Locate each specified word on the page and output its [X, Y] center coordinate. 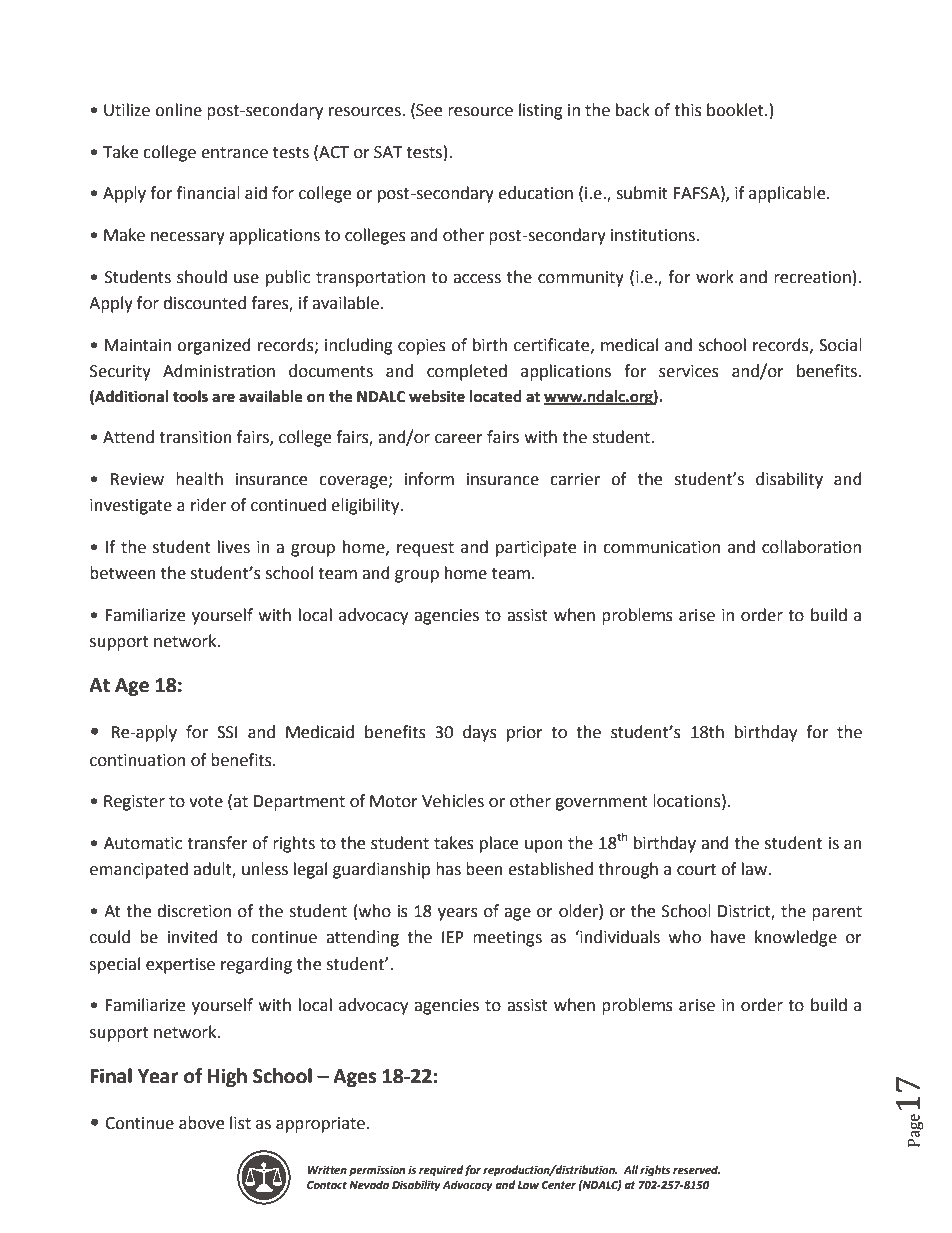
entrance [234, 153]
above [201, 1123]
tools [190, 396]
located [496, 396]
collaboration [811, 547]
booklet [736, 110]
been [484, 869]
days [480, 733]
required [442, 1171]
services [689, 371]
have [728, 937]
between [123, 573]
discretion [194, 911]
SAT [388, 152]
